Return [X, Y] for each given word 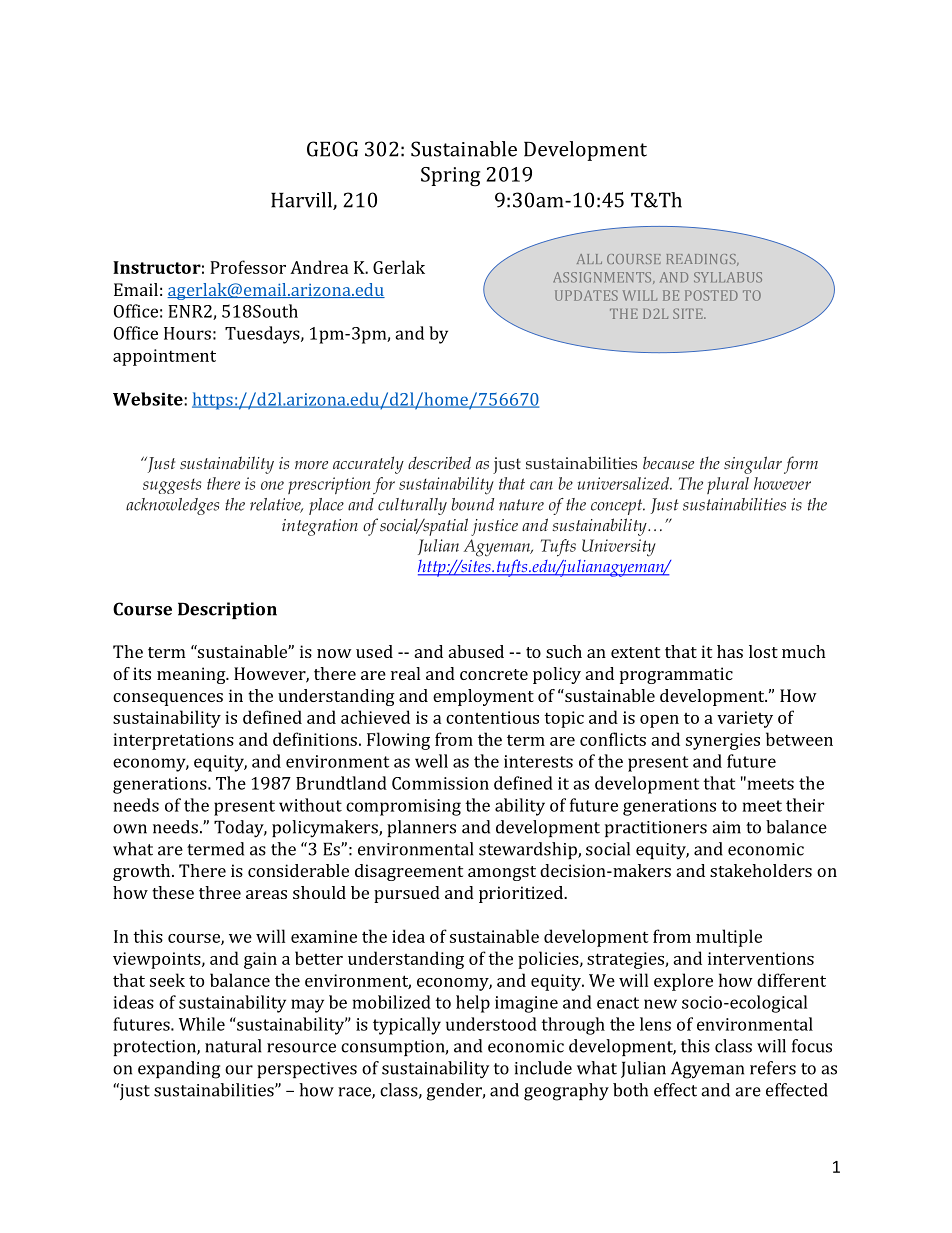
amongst [502, 873]
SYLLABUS [728, 277]
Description [227, 610]
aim [726, 827]
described [439, 462]
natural [233, 1046]
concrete [494, 674]
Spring [450, 177]
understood [491, 1024]
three [220, 892]
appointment [164, 357]
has [730, 651]
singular [753, 465]
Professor [248, 267]
